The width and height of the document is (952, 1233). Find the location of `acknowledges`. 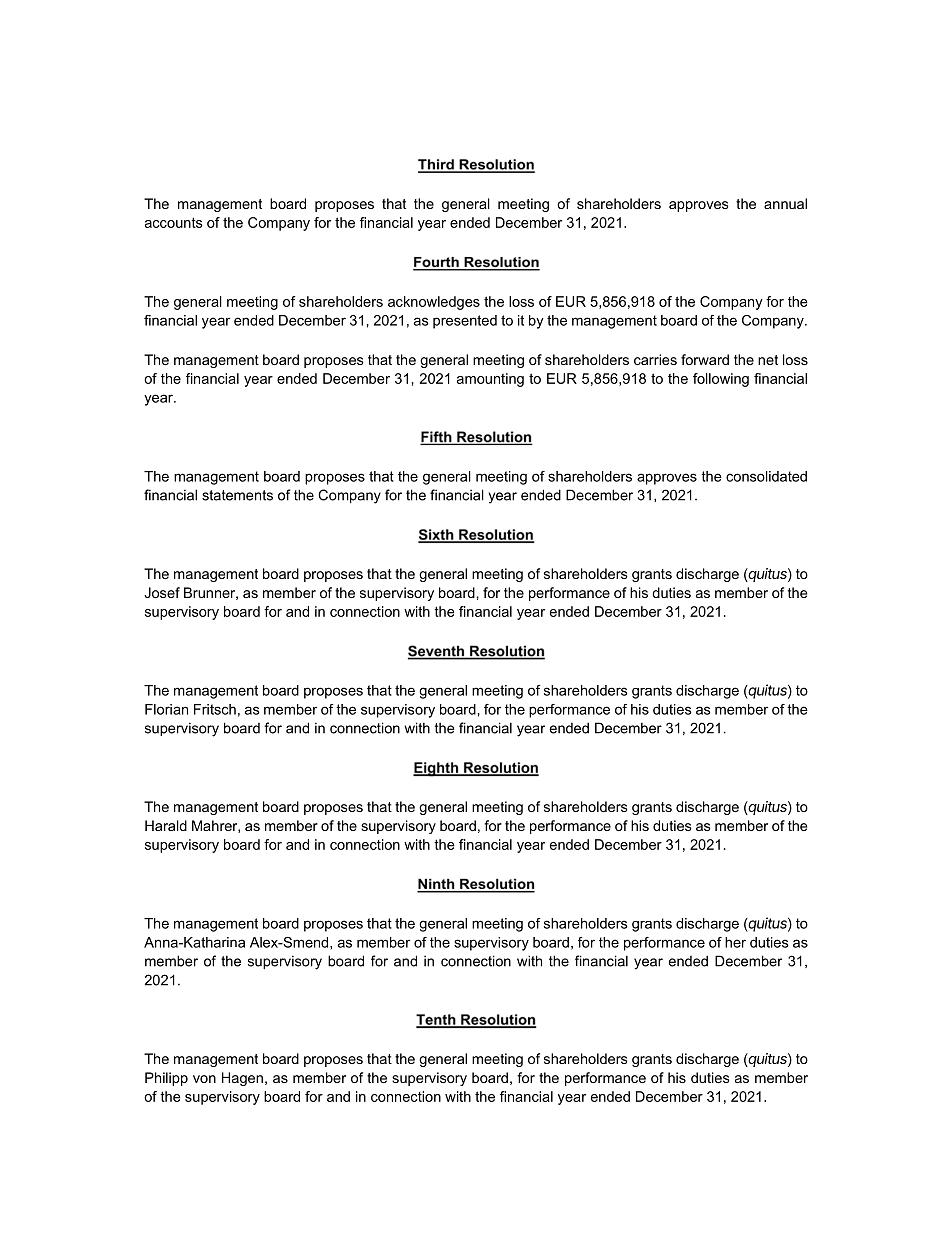

acknowledges is located at coordinates (434, 303).
